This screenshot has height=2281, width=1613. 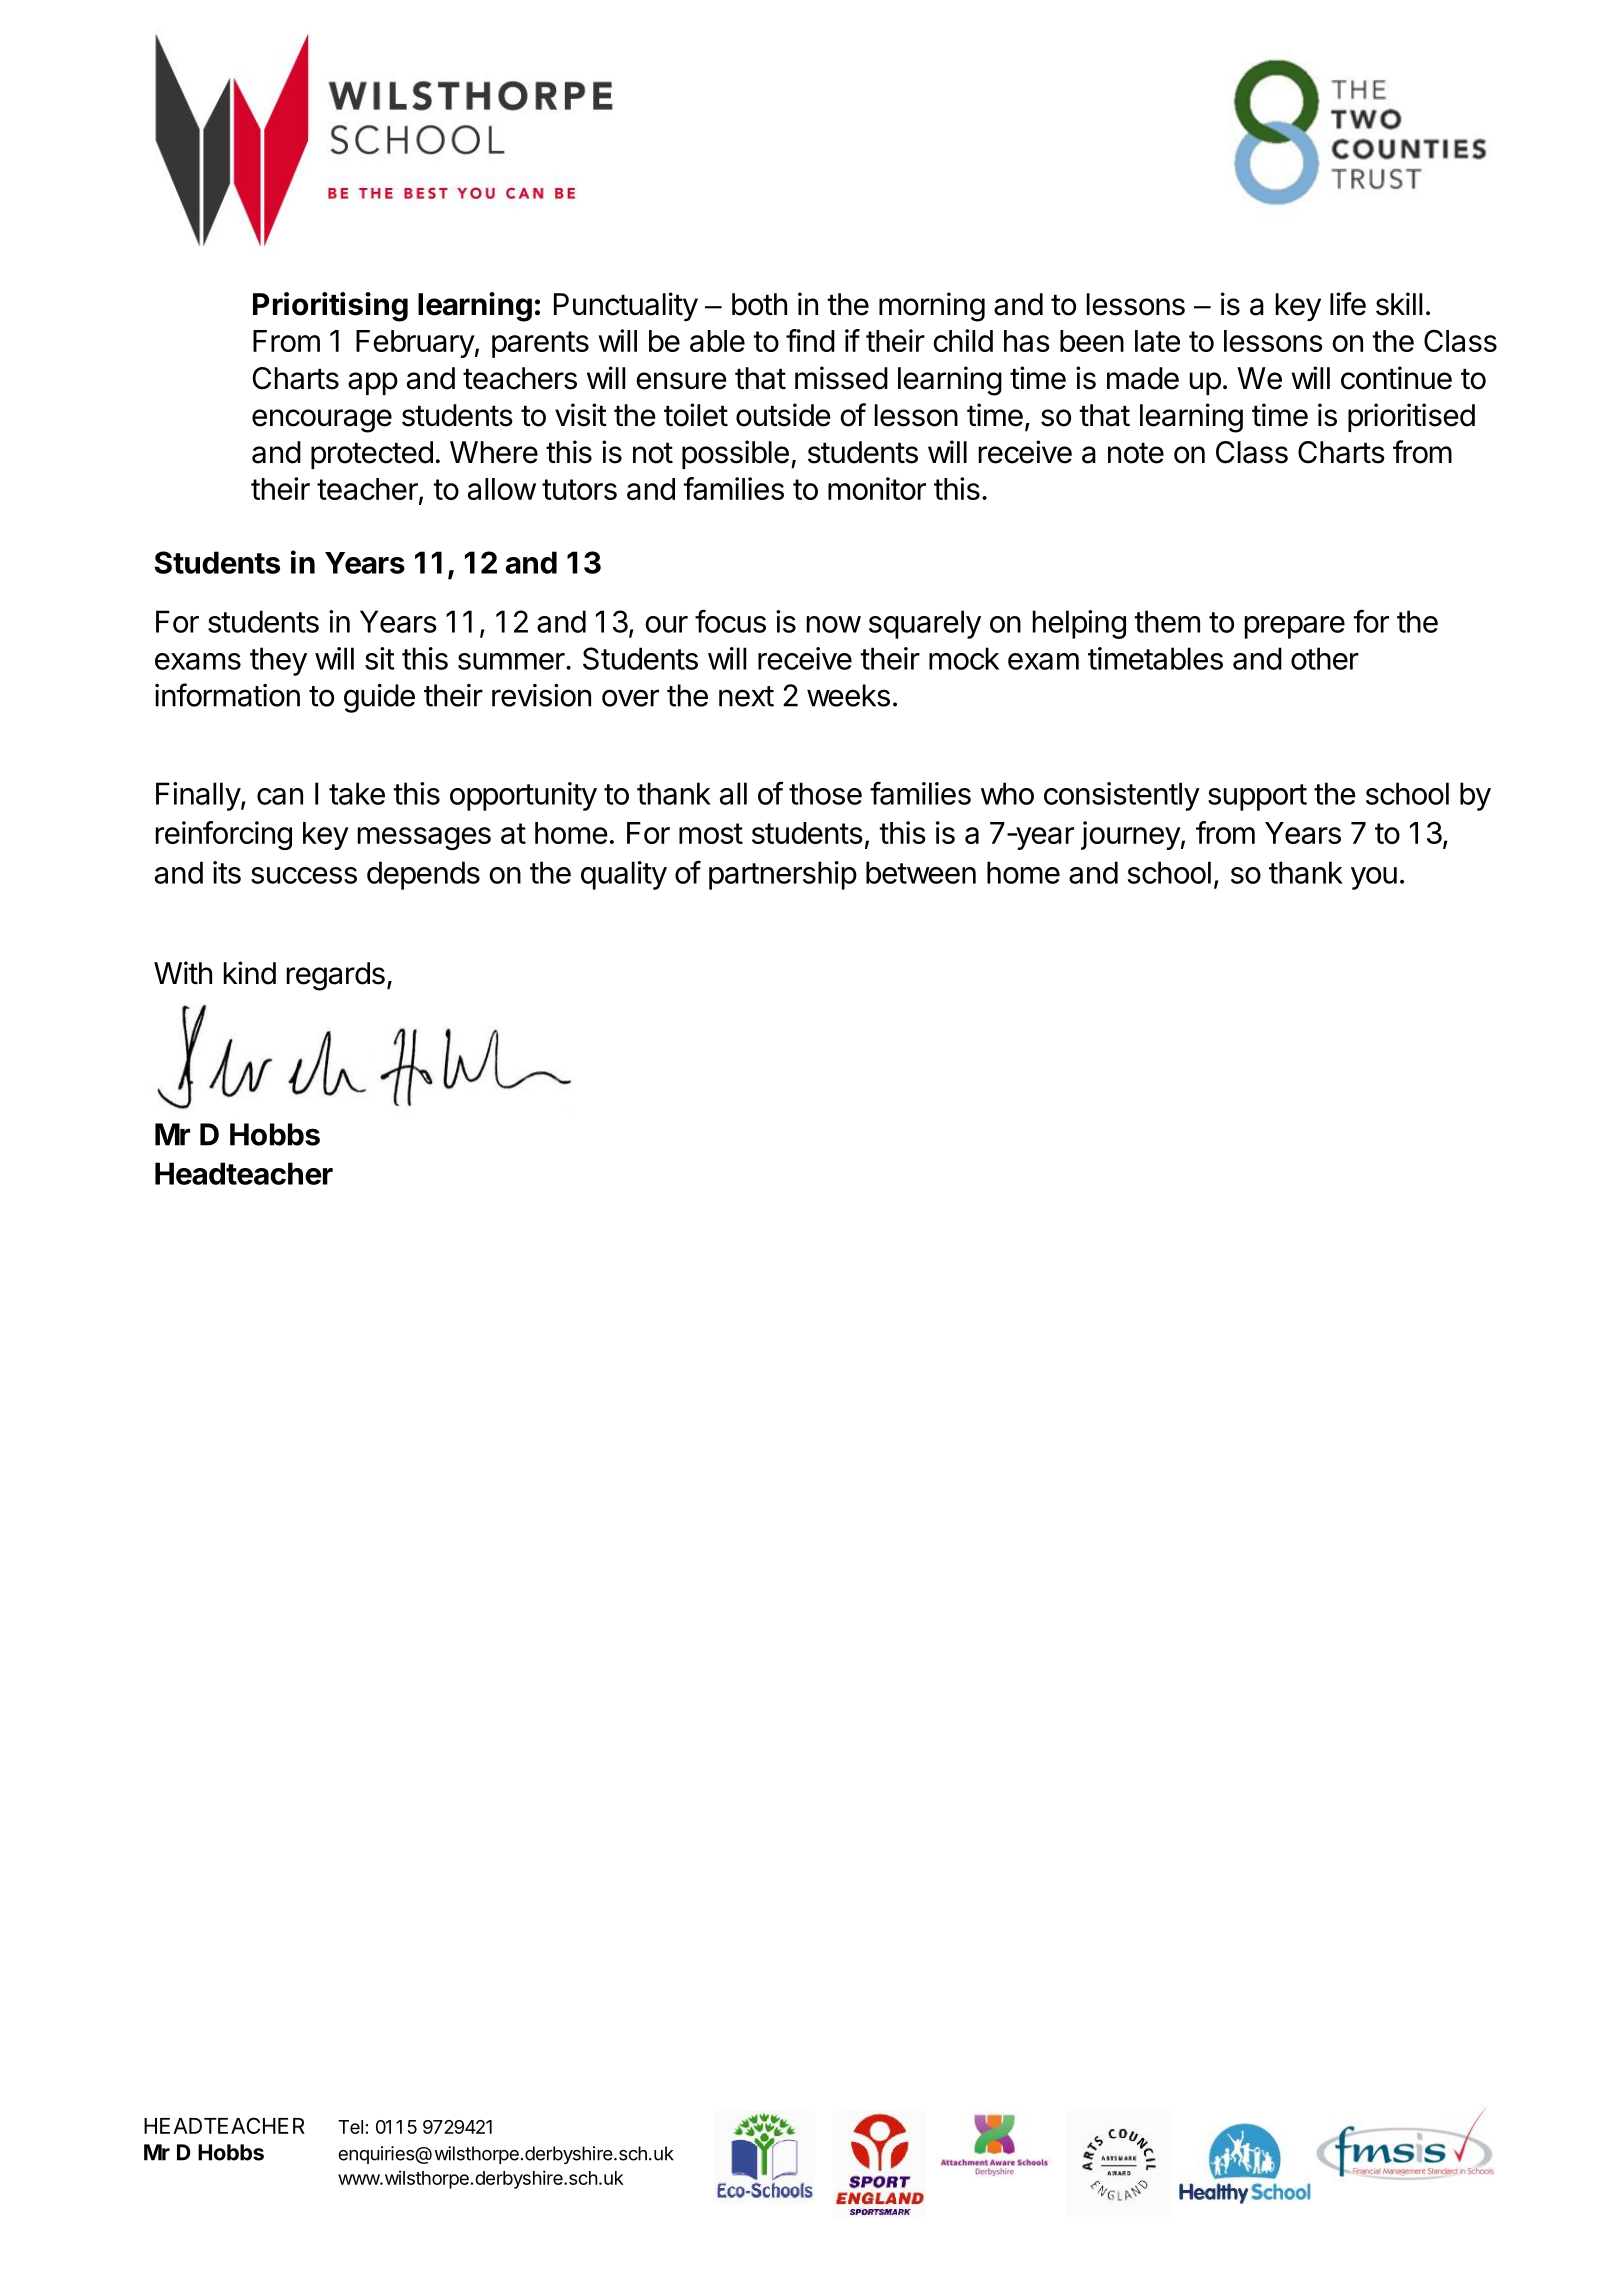 I want to click on late, so click(x=1157, y=341).
